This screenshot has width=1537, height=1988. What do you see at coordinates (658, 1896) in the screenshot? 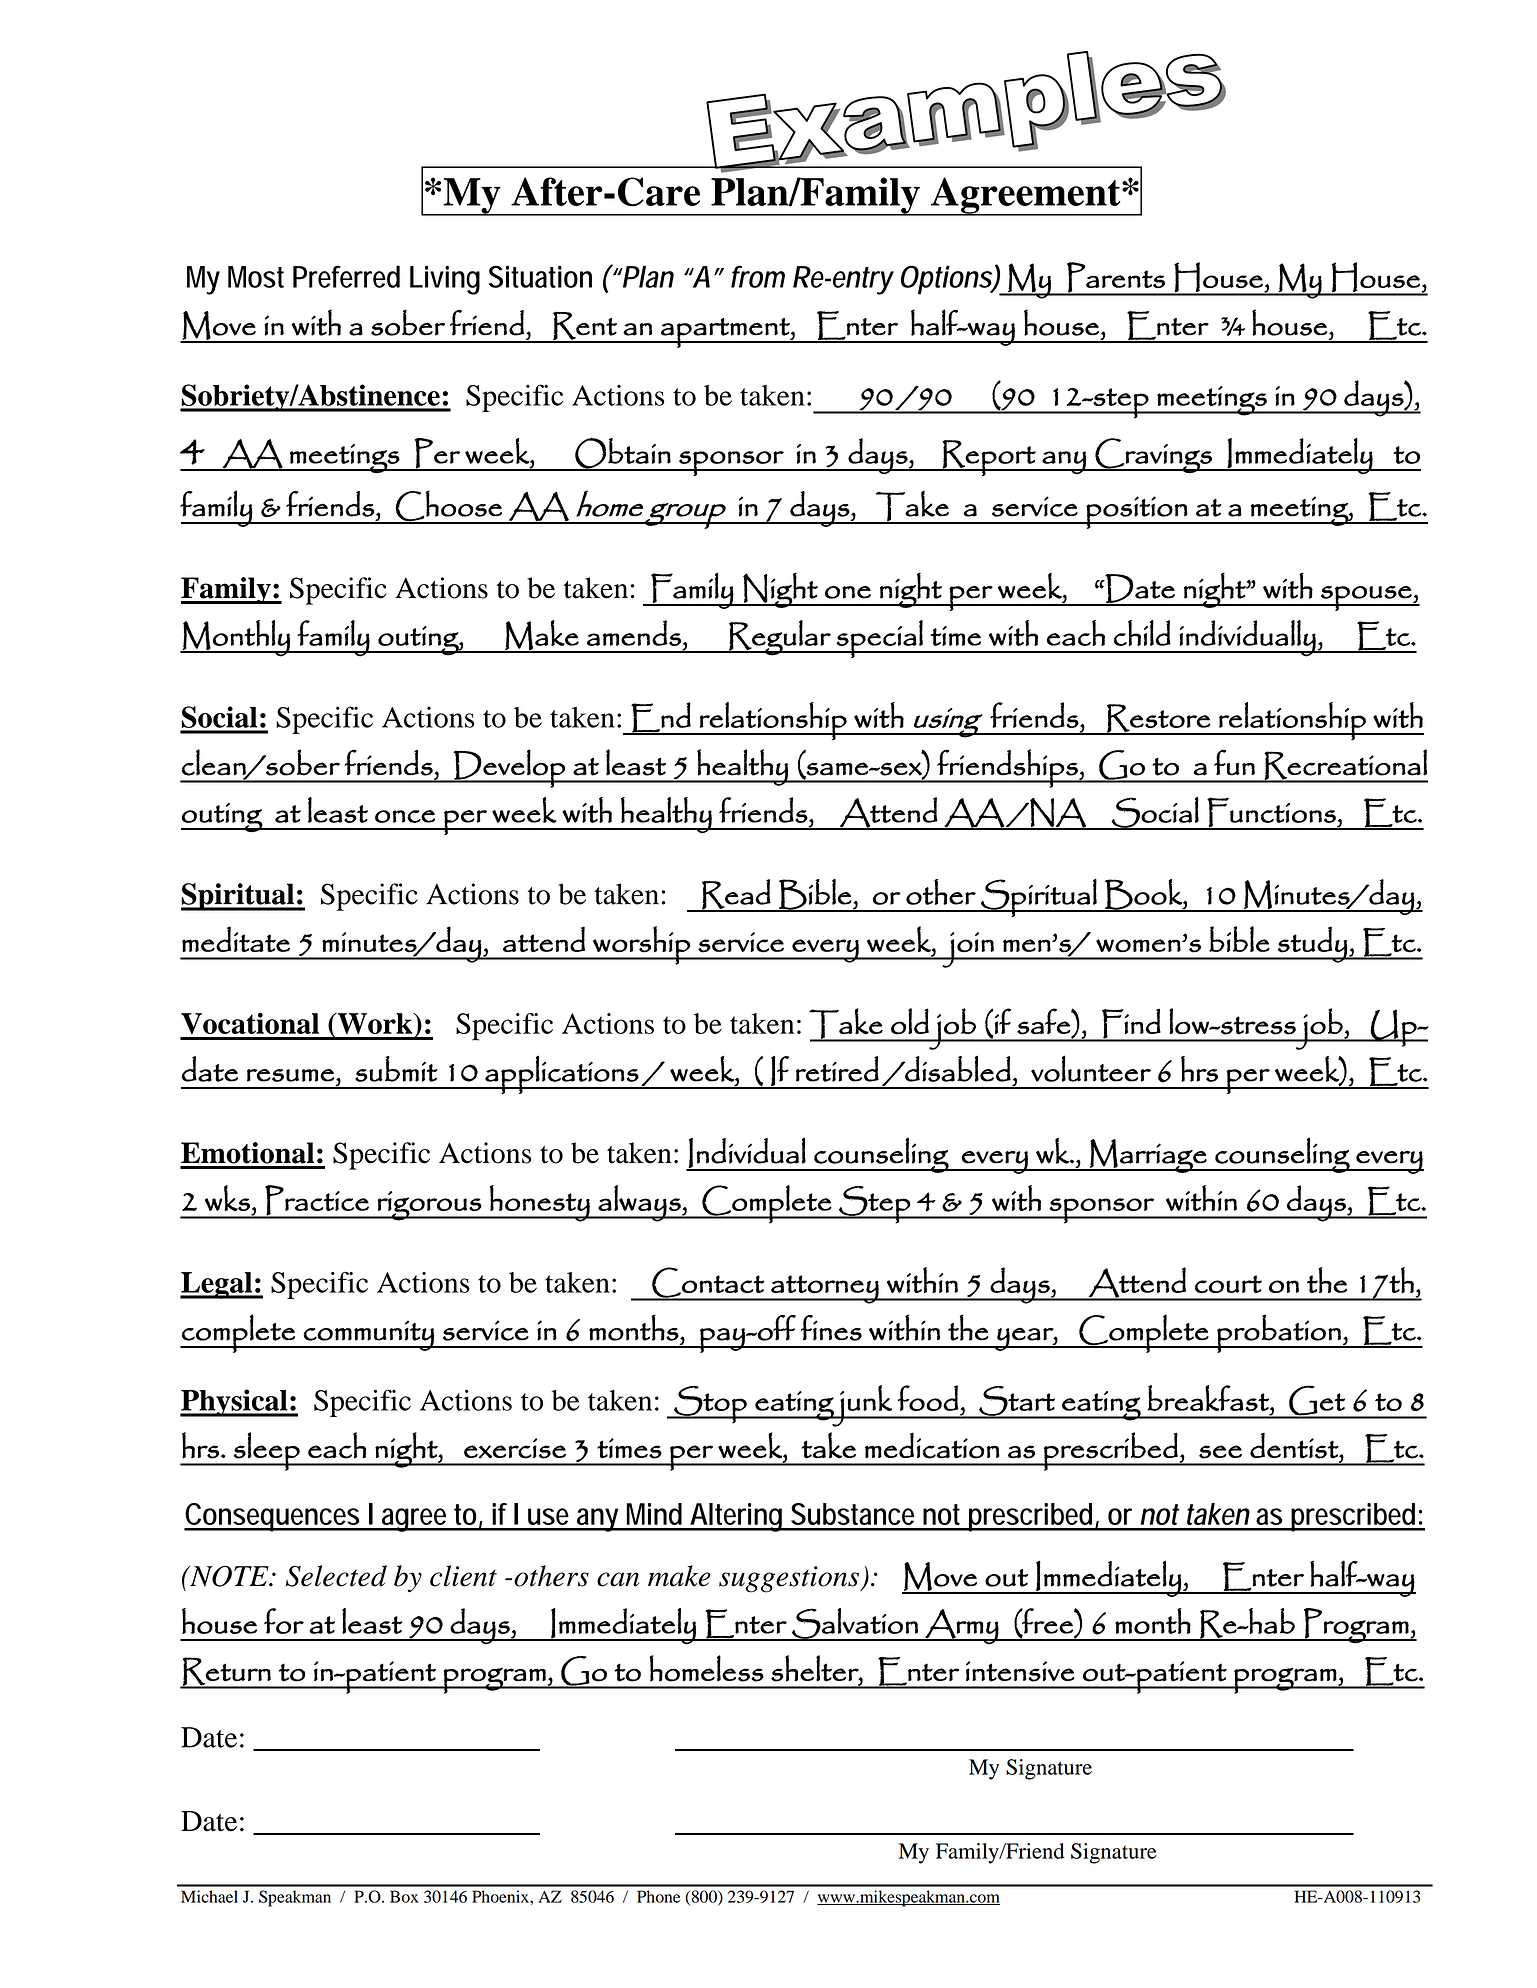
I see `Phone` at bounding box center [658, 1896].
